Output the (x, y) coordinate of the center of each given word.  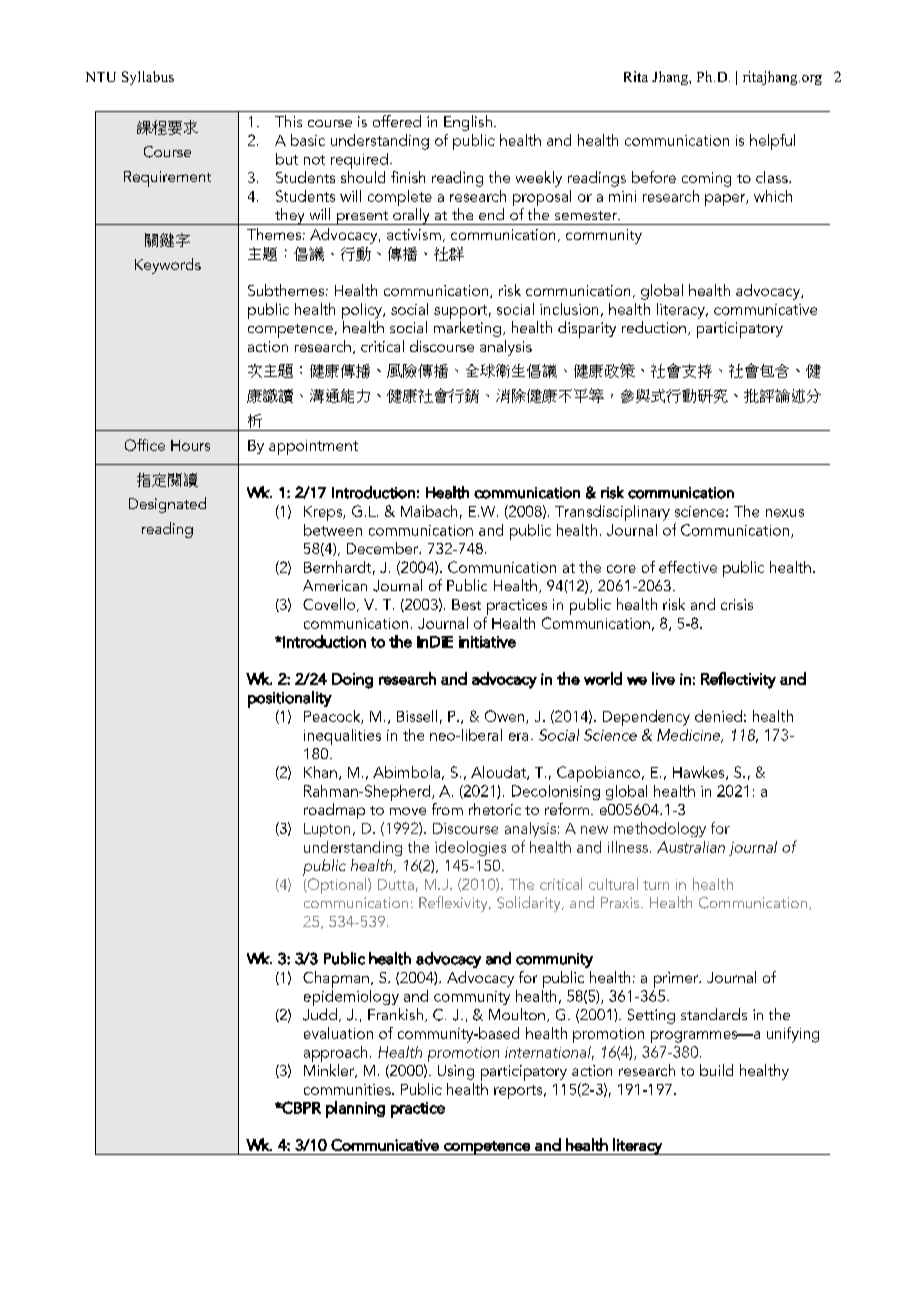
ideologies (470, 848)
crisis (737, 604)
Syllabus (148, 78)
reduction (654, 327)
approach (335, 1054)
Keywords (168, 266)
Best (466, 604)
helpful (772, 142)
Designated (167, 505)
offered (397, 121)
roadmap (334, 811)
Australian (691, 847)
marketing (467, 329)
